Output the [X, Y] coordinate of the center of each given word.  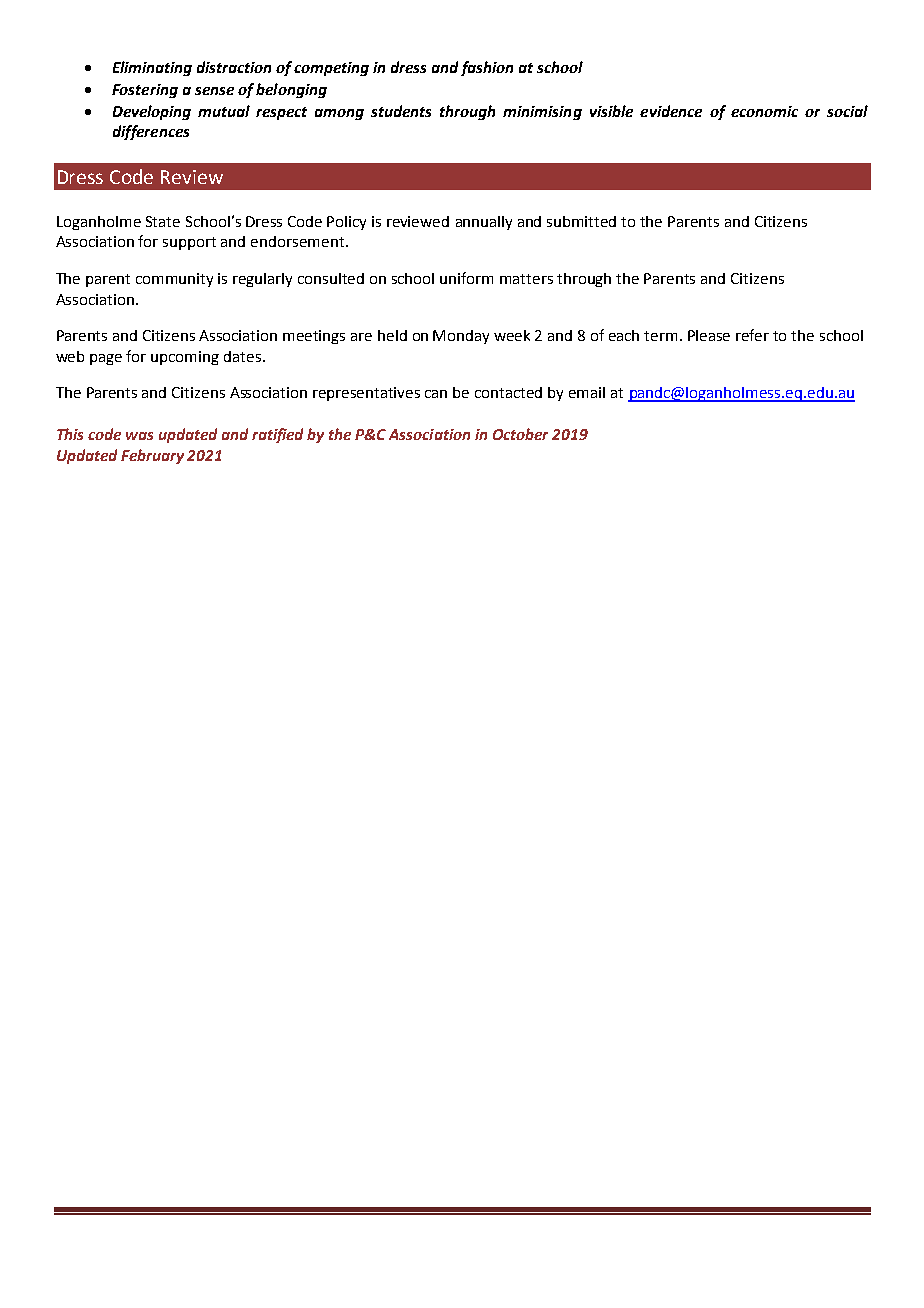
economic [764, 111]
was [139, 436]
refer [752, 335]
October [520, 434]
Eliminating [152, 68]
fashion [487, 68]
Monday [461, 337]
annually [484, 223]
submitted [581, 221]
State [163, 221]
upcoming [185, 358]
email [587, 392]
